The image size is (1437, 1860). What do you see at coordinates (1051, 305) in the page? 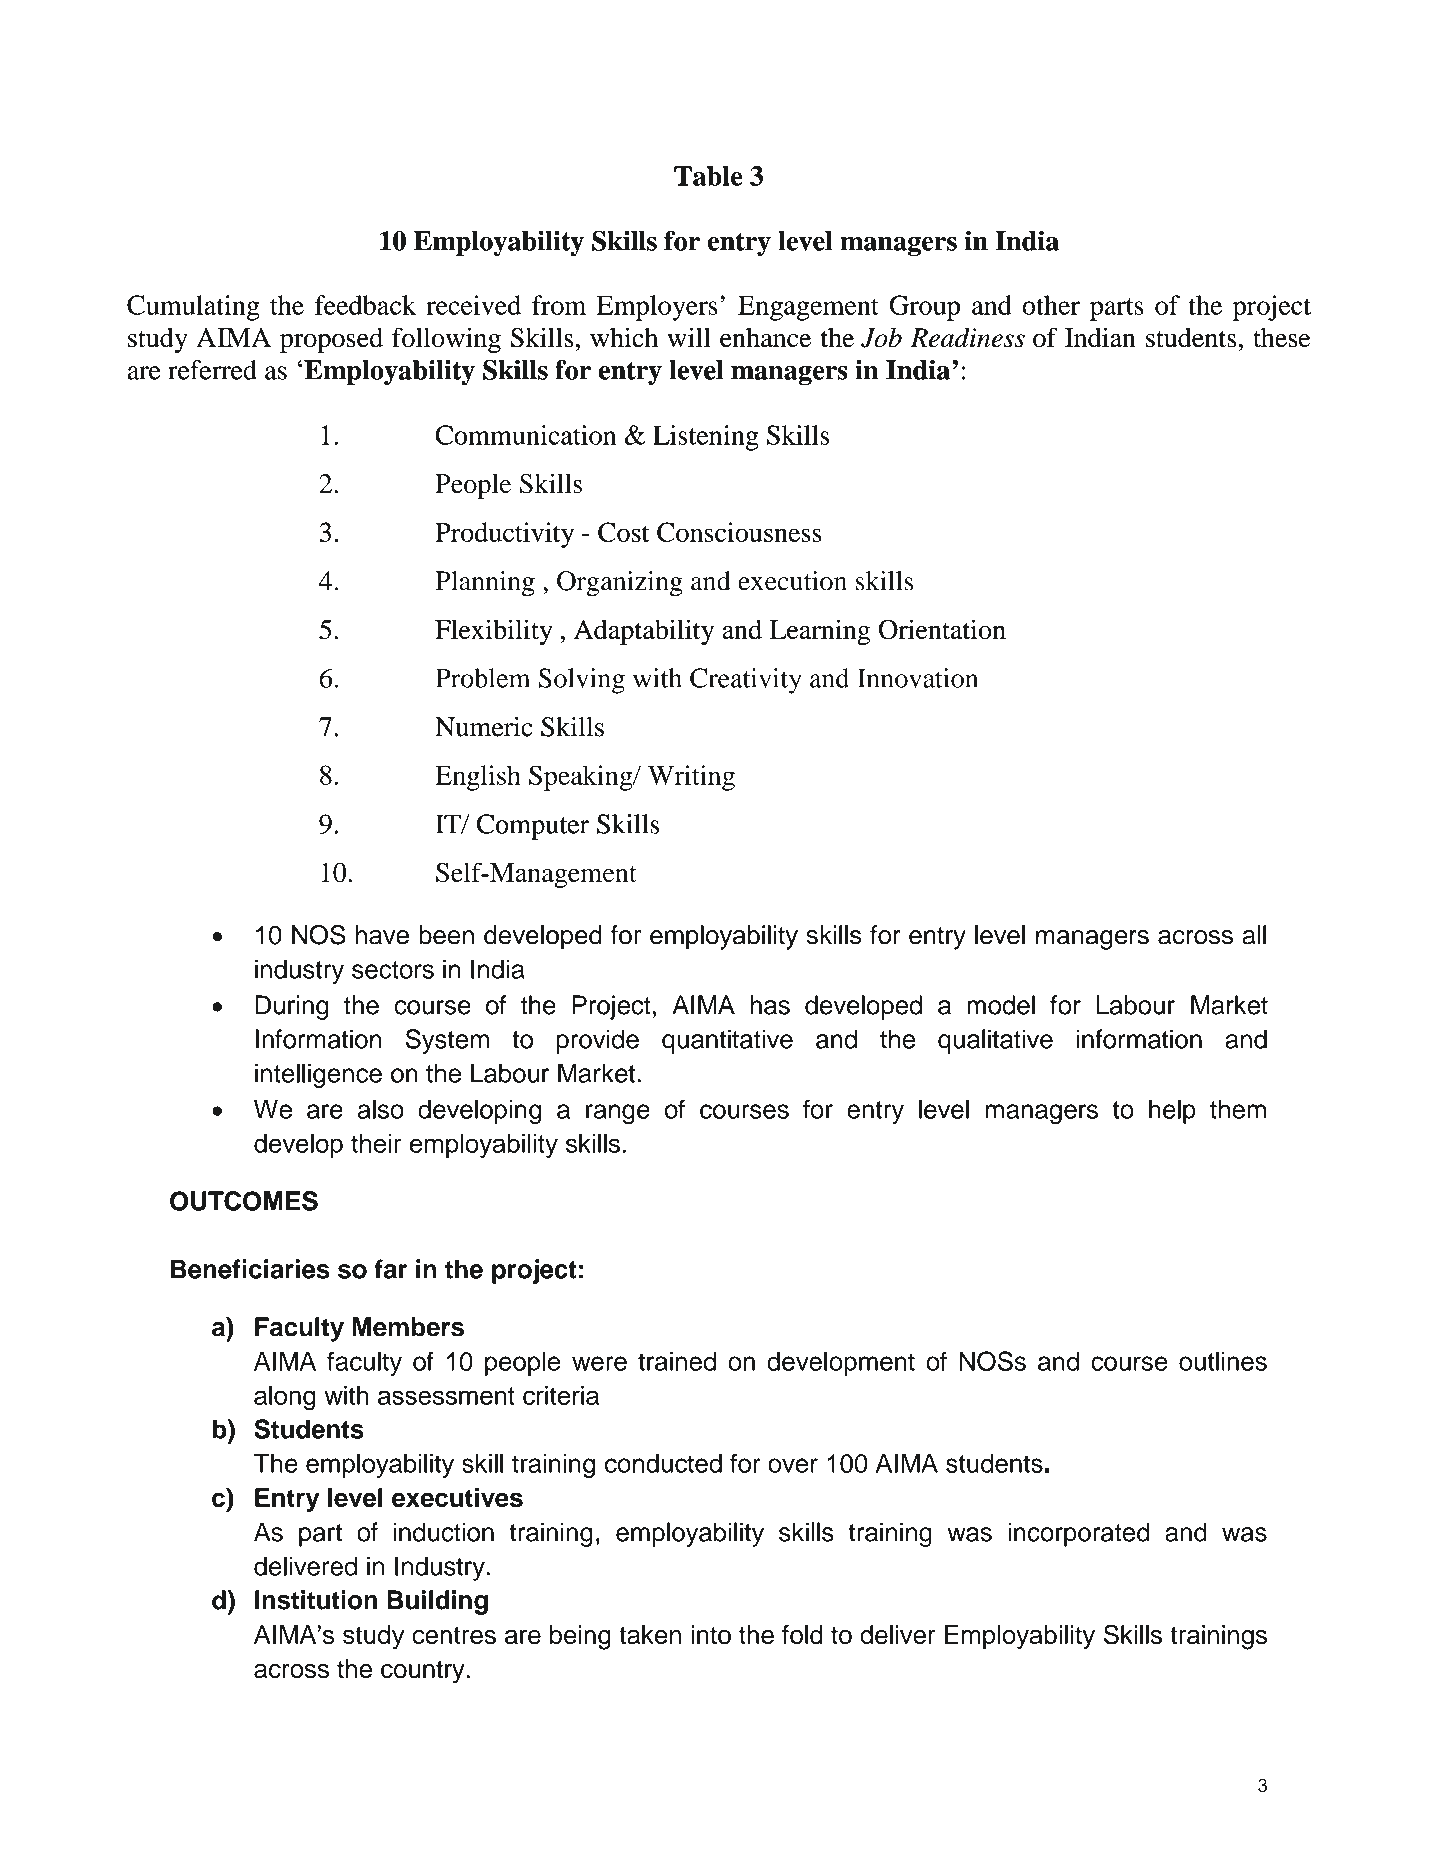
I see `other` at bounding box center [1051, 305].
